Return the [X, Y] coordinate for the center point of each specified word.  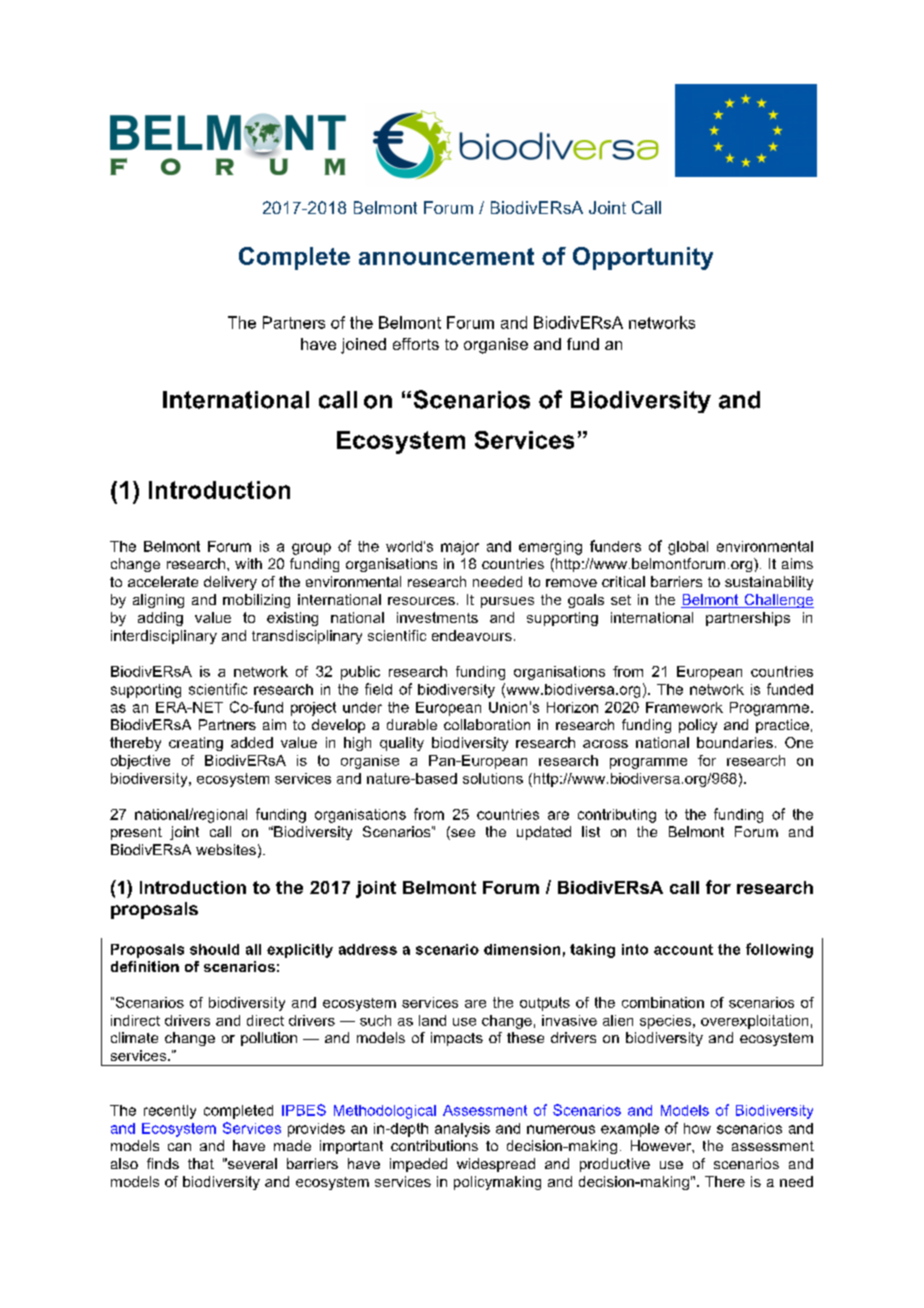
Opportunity [643, 258]
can [179, 1147]
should [214, 949]
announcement [446, 256]
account [683, 949]
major [460, 548]
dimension [522, 949]
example [630, 1130]
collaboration [487, 724]
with [248, 563]
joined [363, 346]
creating [196, 744]
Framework [684, 707]
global [688, 548]
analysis [462, 1130]
